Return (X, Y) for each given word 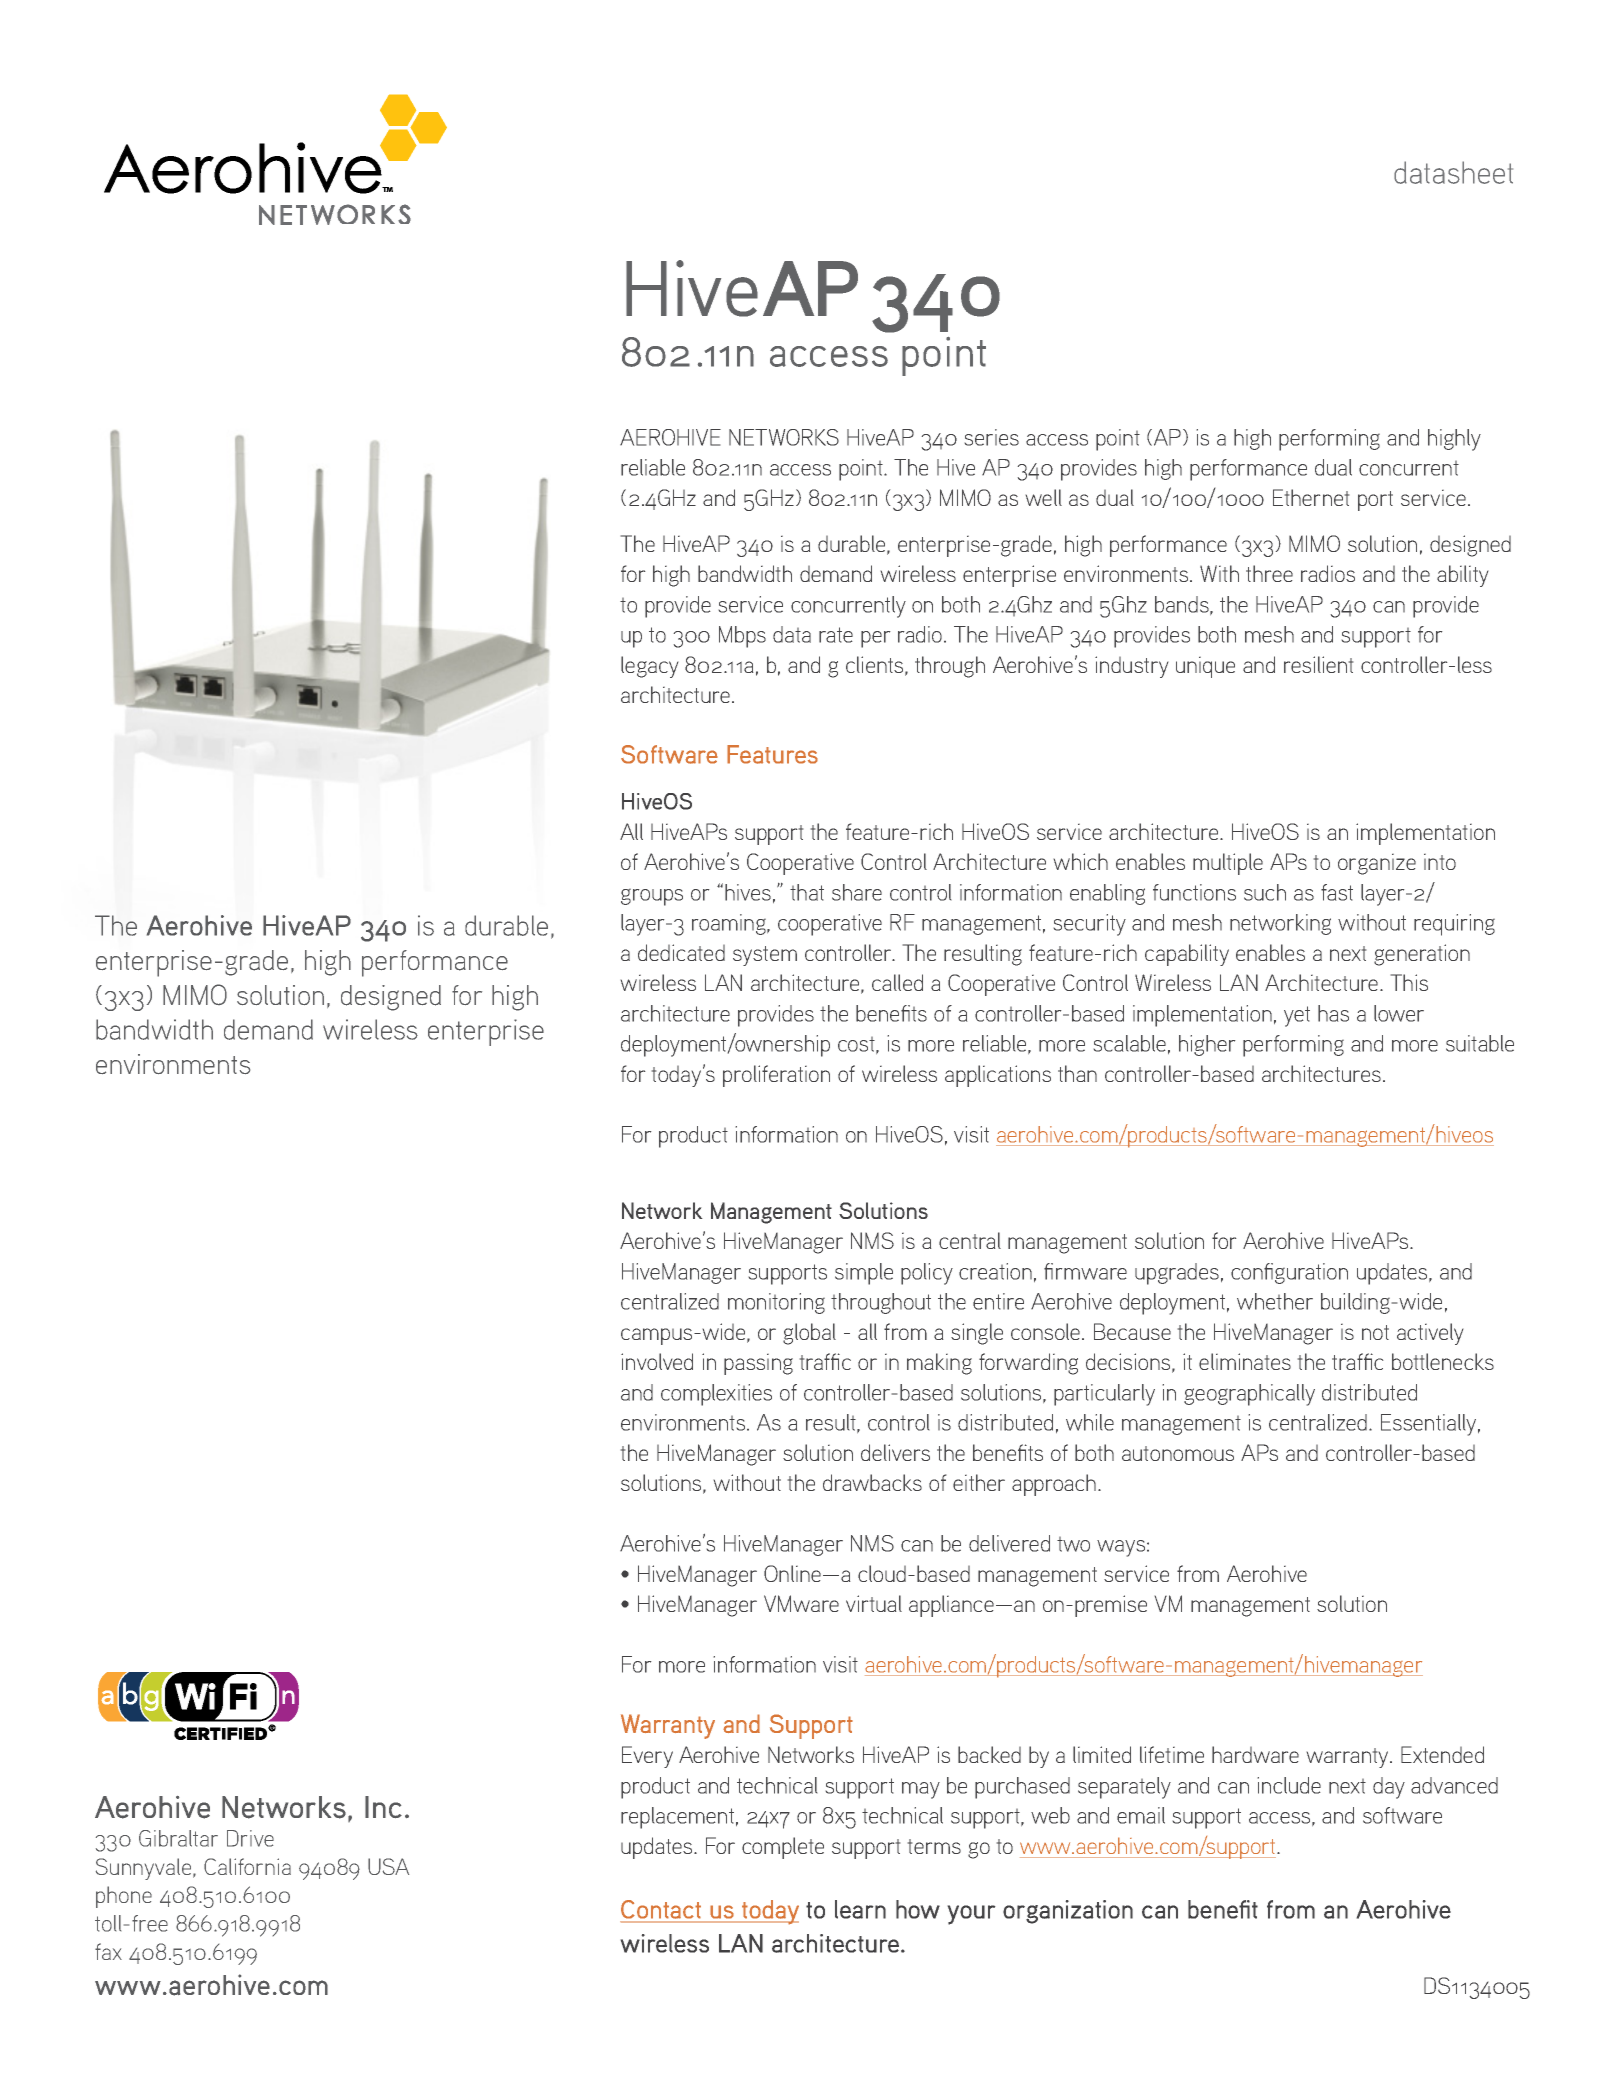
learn (860, 1909)
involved (657, 1361)
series (992, 437)
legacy (649, 667)
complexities (716, 1395)
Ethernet (1311, 497)
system (765, 956)
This (1409, 982)
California (247, 1866)
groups (652, 897)
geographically (1249, 1395)
